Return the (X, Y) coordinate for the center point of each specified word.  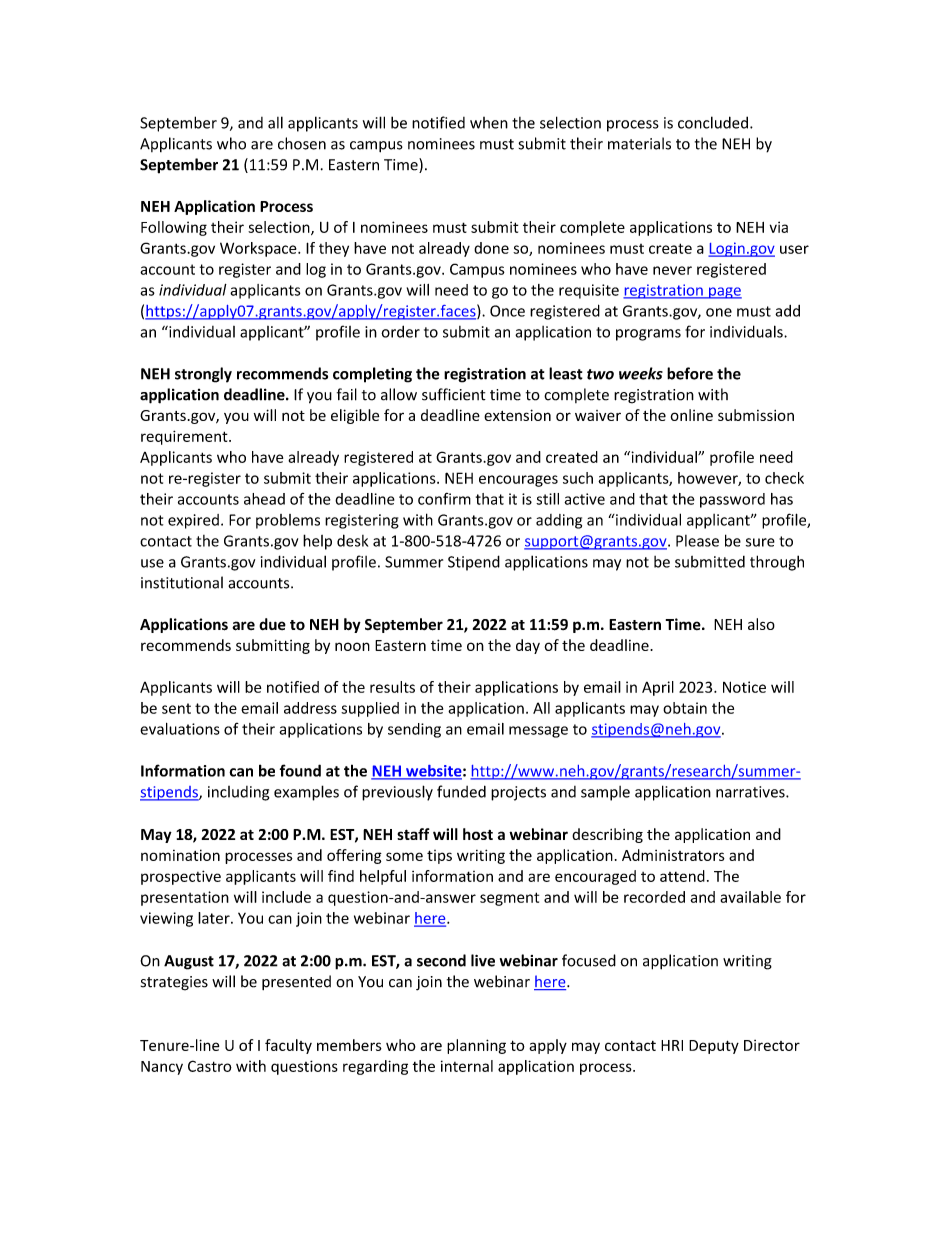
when (489, 123)
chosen (302, 143)
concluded (713, 122)
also (761, 624)
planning (476, 1046)
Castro (210, 1066)
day (528, 646)
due (272, 624)
